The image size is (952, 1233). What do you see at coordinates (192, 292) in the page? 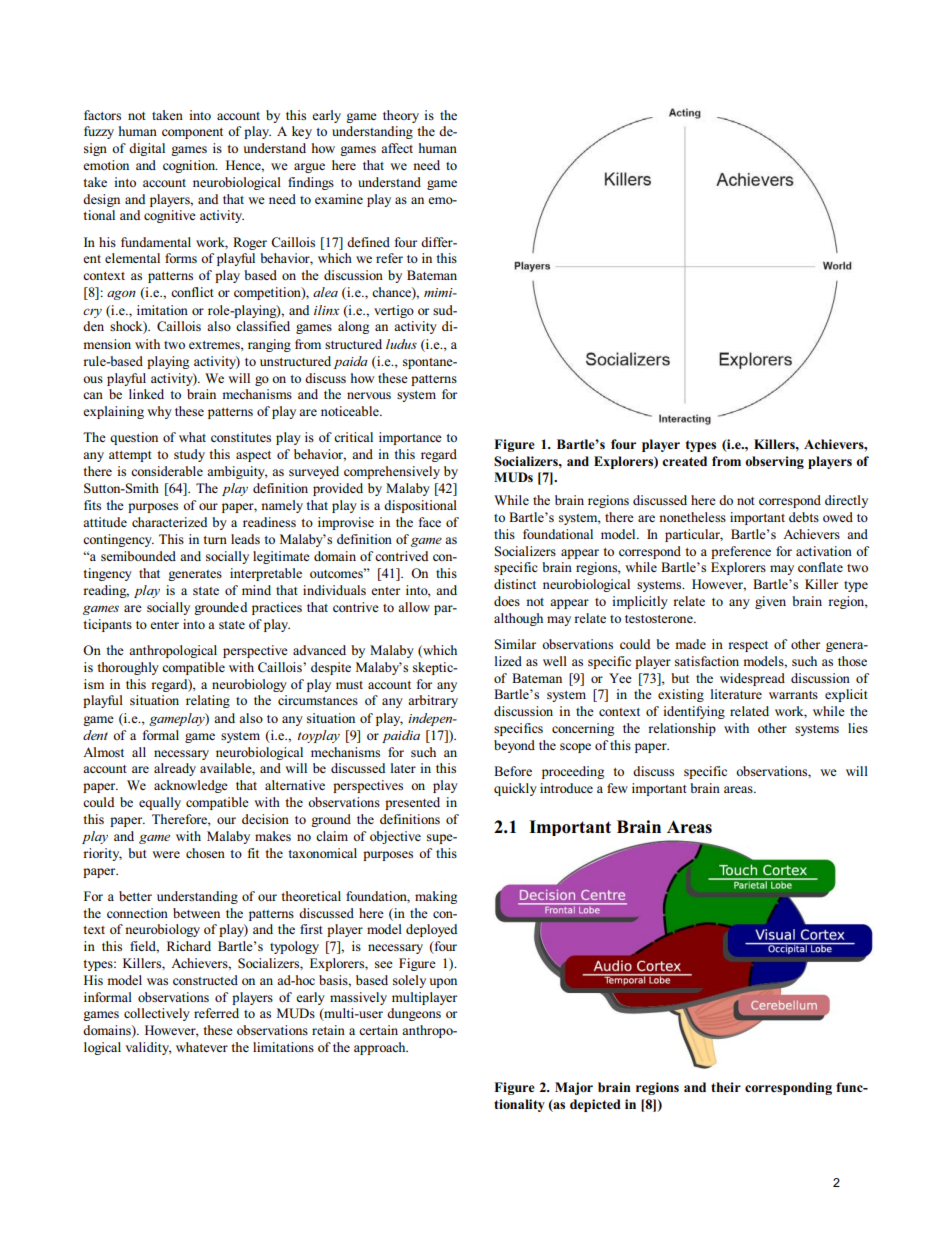
I see `conflict` at bounding box center [192, 292].
